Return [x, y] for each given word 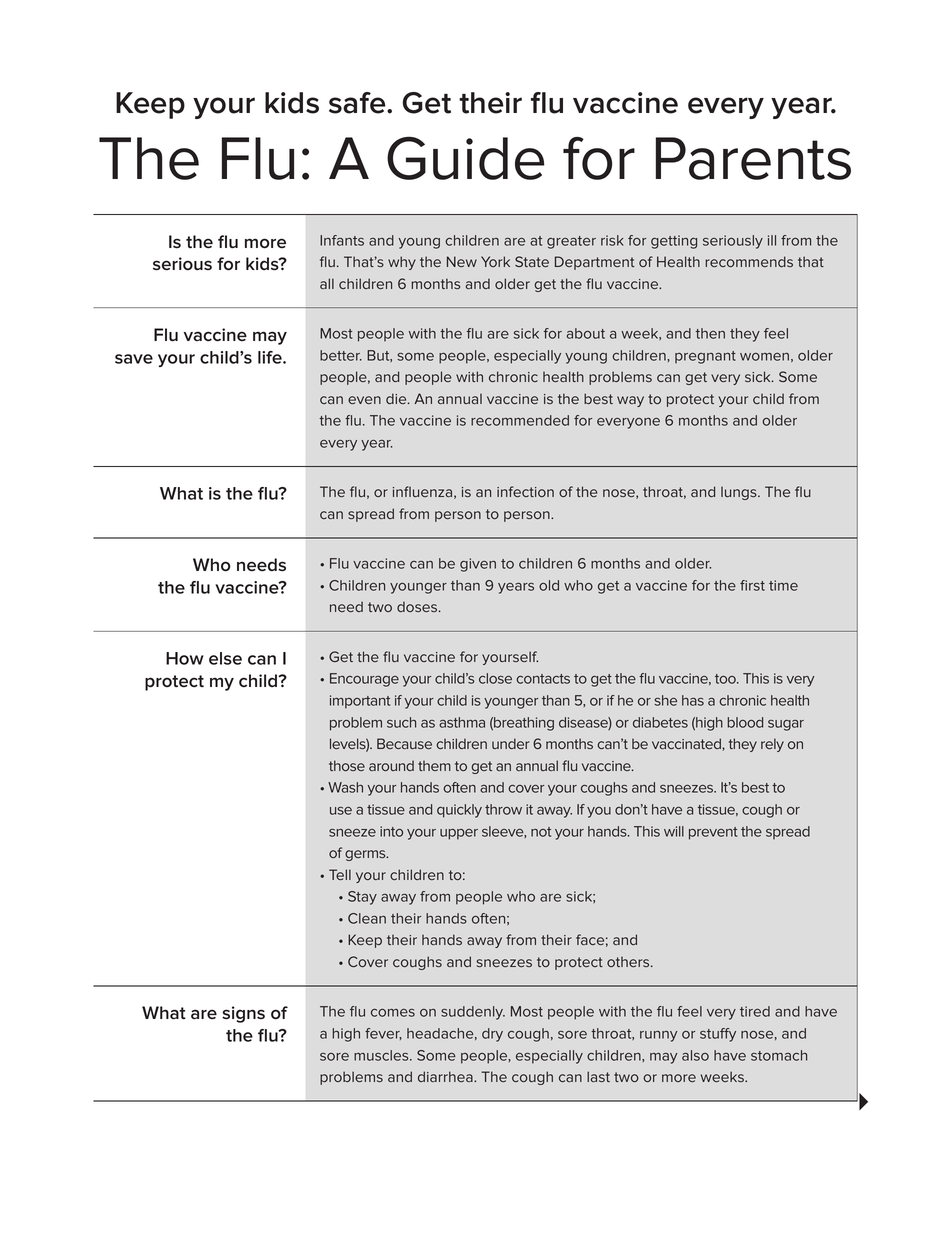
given [478, 565]
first [752, 585]
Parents [753, 158]
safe [358, 103]
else [225, 658]
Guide [466, 158]
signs [243, 1014]
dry [492, 1035]
